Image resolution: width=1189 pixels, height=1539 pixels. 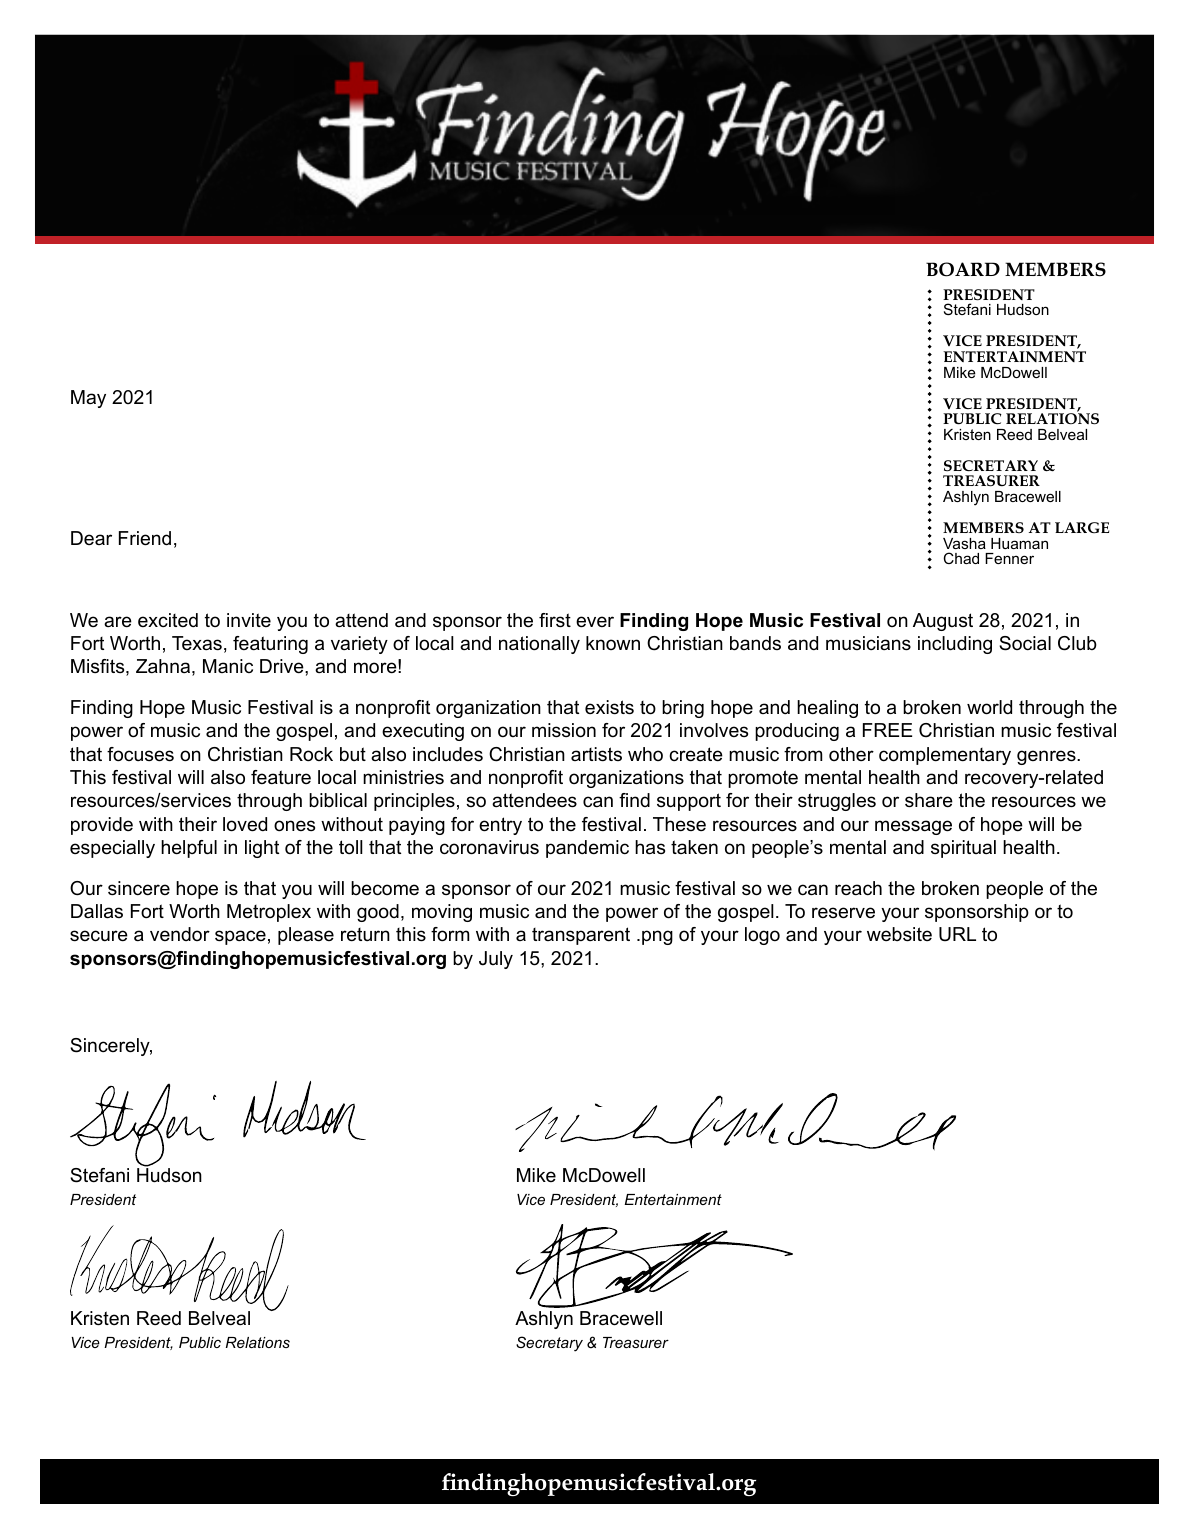 I want to click on LARGE, so click(x=1082, y=527).
